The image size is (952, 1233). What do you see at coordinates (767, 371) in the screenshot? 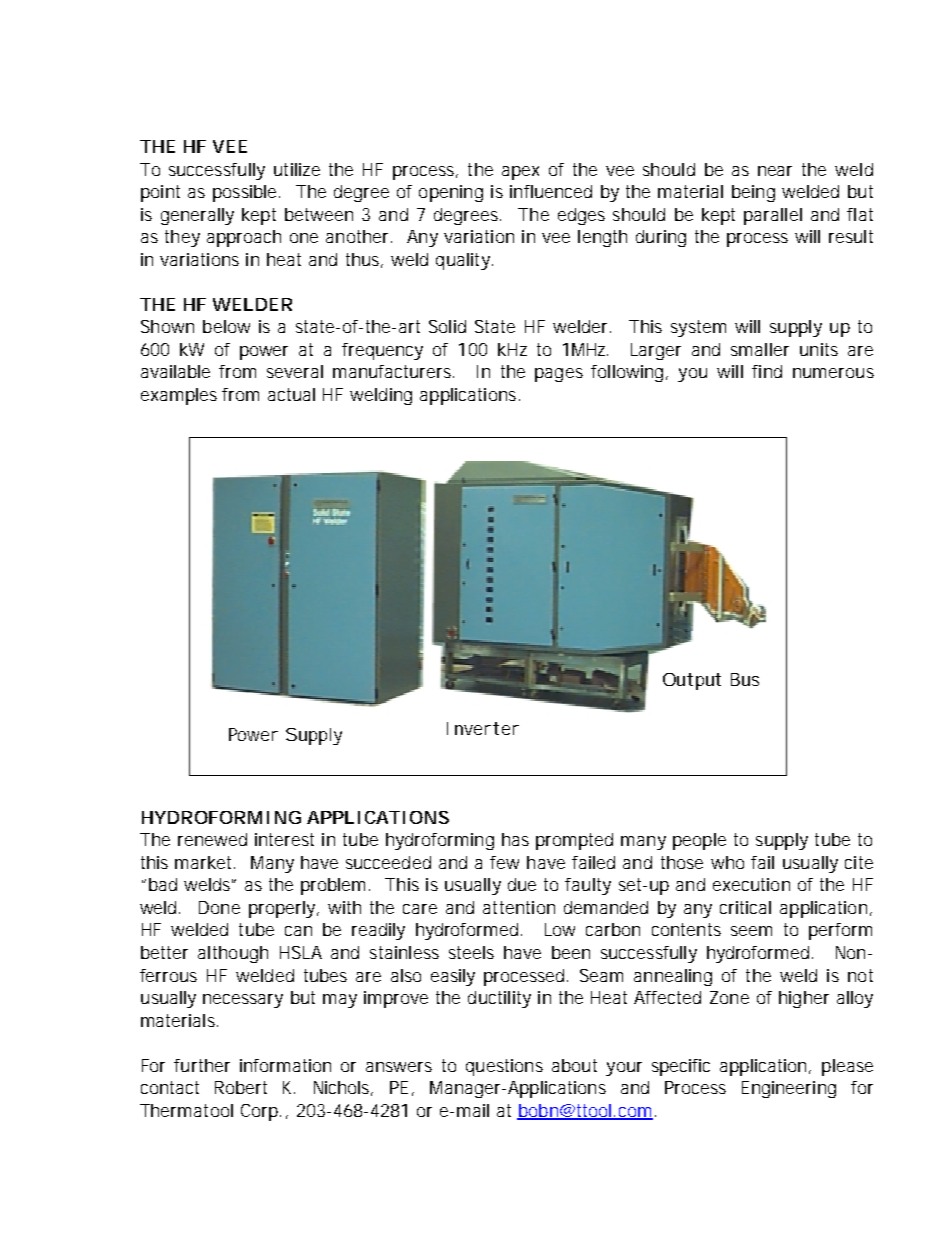
I see `find` at bounding box center [767, 371].
